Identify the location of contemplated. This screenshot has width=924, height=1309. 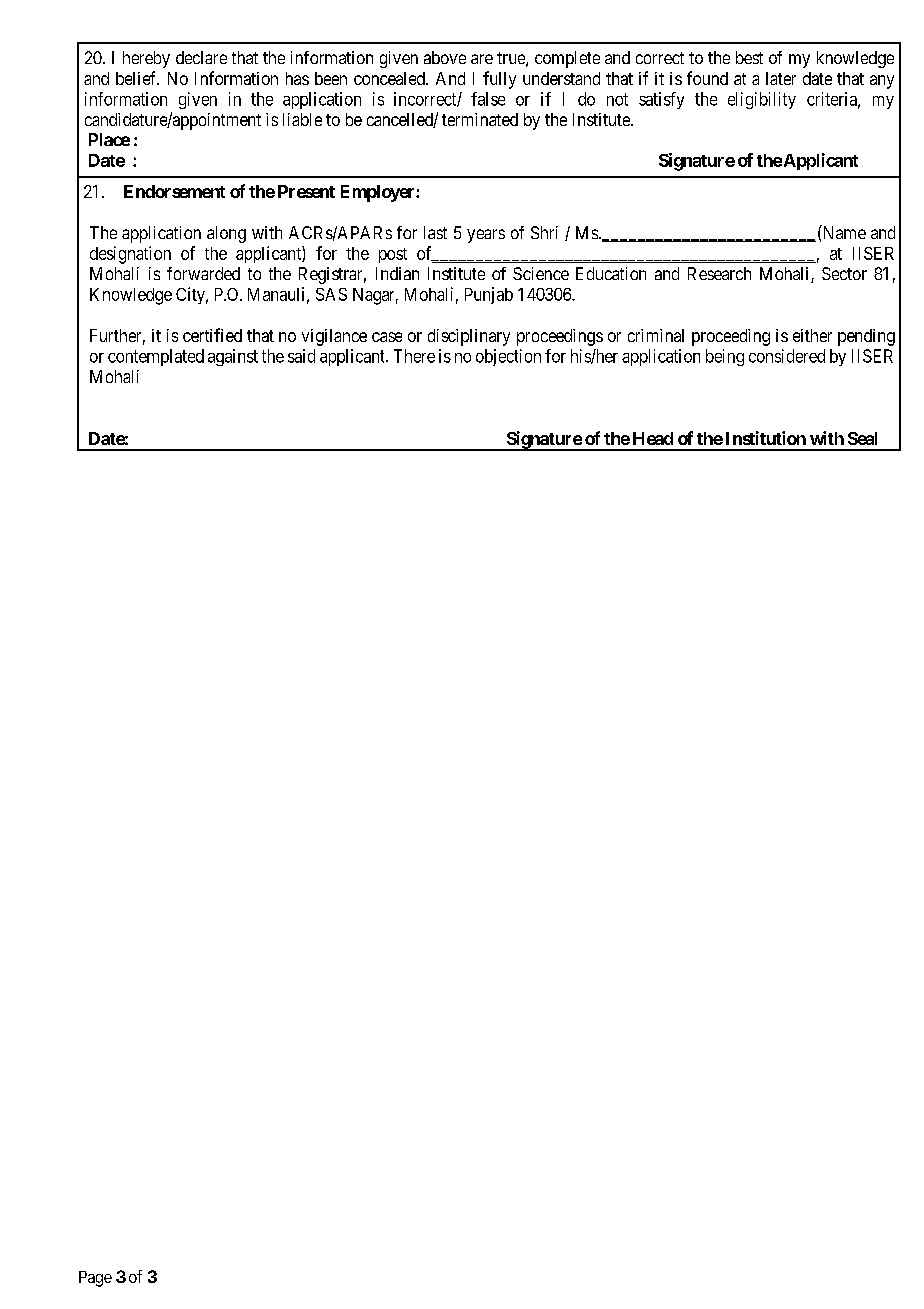
(156, 357).
